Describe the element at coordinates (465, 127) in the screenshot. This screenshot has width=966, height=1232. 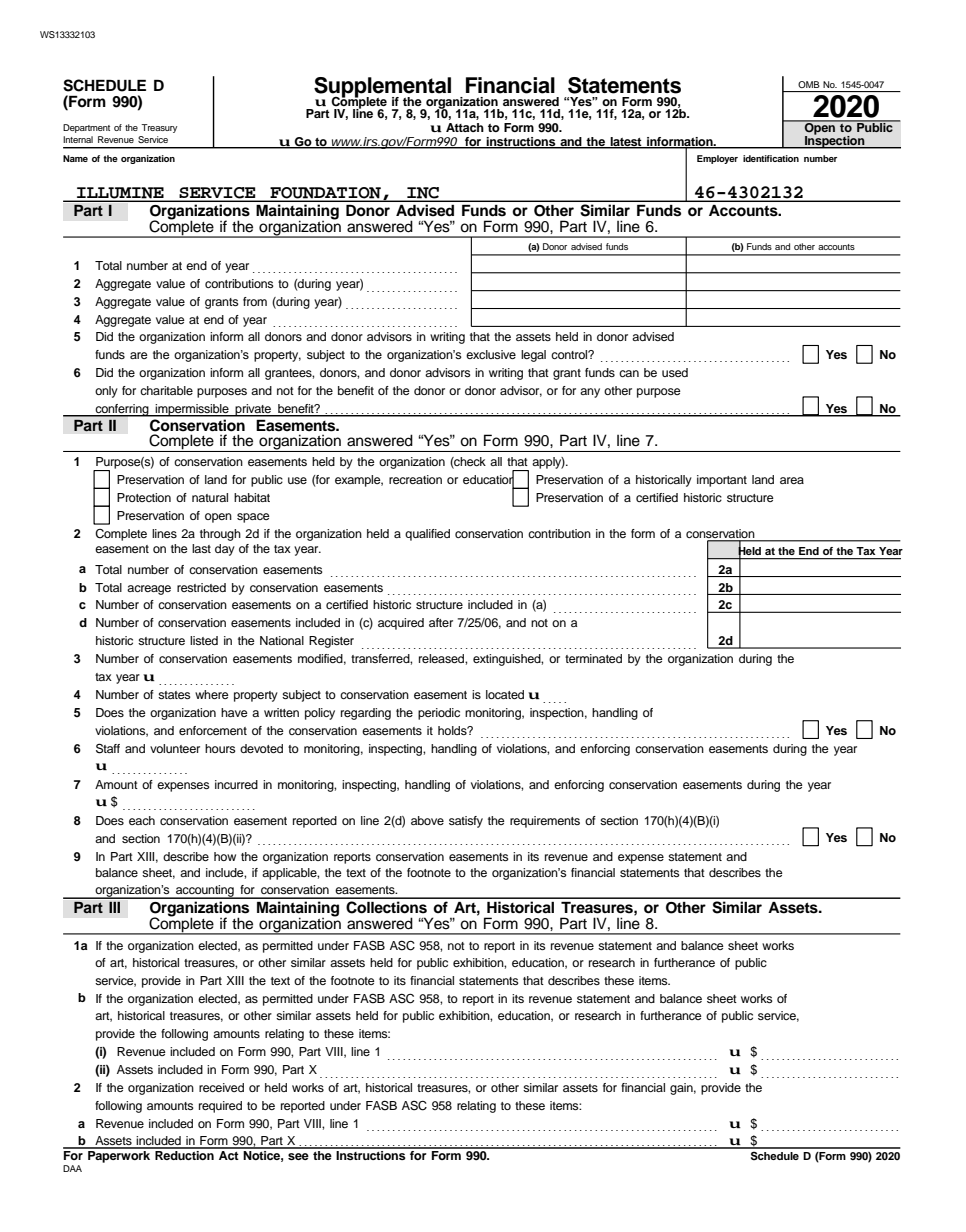
I see `Attach` at that location.
